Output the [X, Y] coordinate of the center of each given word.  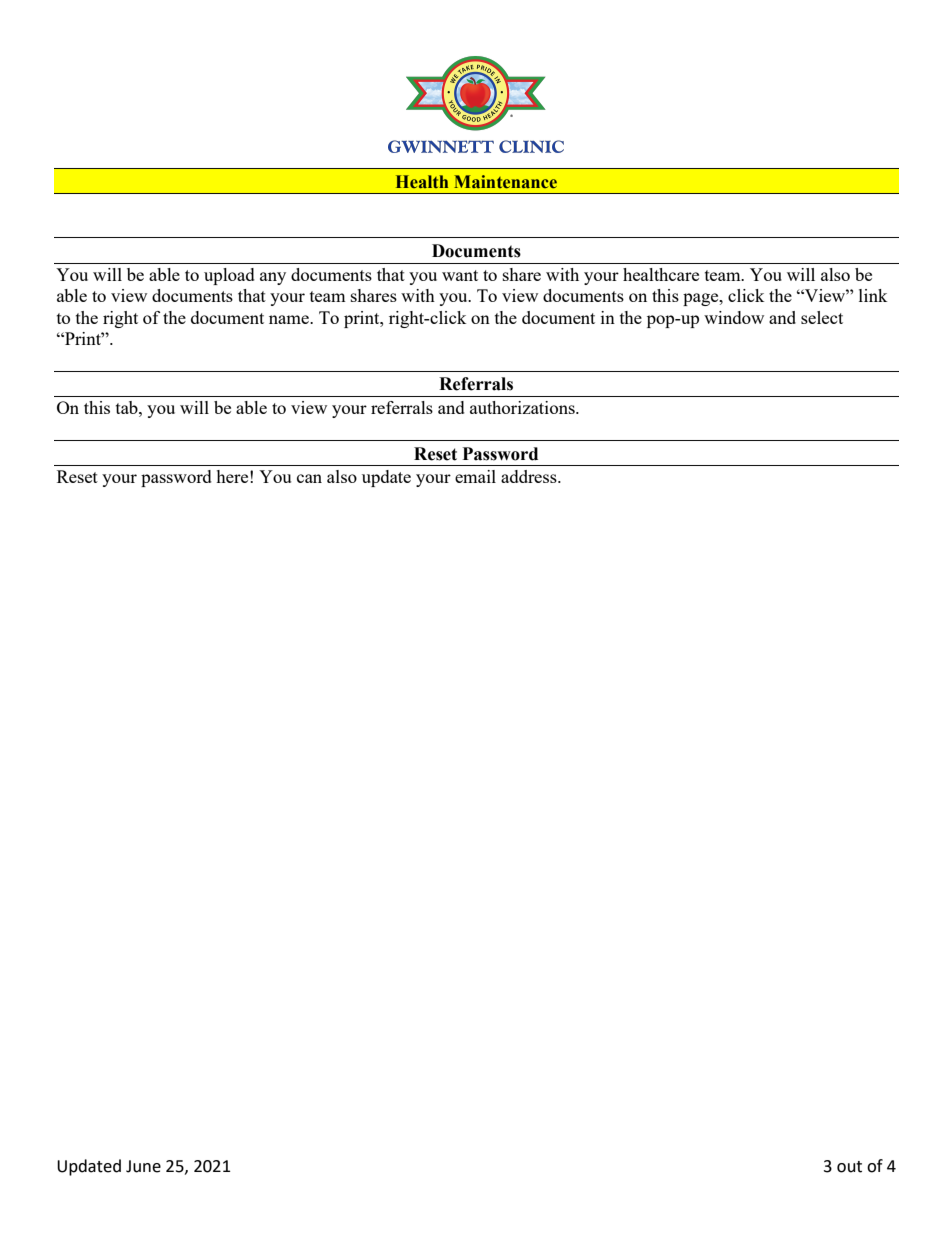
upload [229, 276]
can [309, 478]
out [849, 1167]
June [143, 1166]
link [873, 295]
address [530, 476]
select [822, 317]
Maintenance [505, 182]
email [475, 476]
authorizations [523, 407]
